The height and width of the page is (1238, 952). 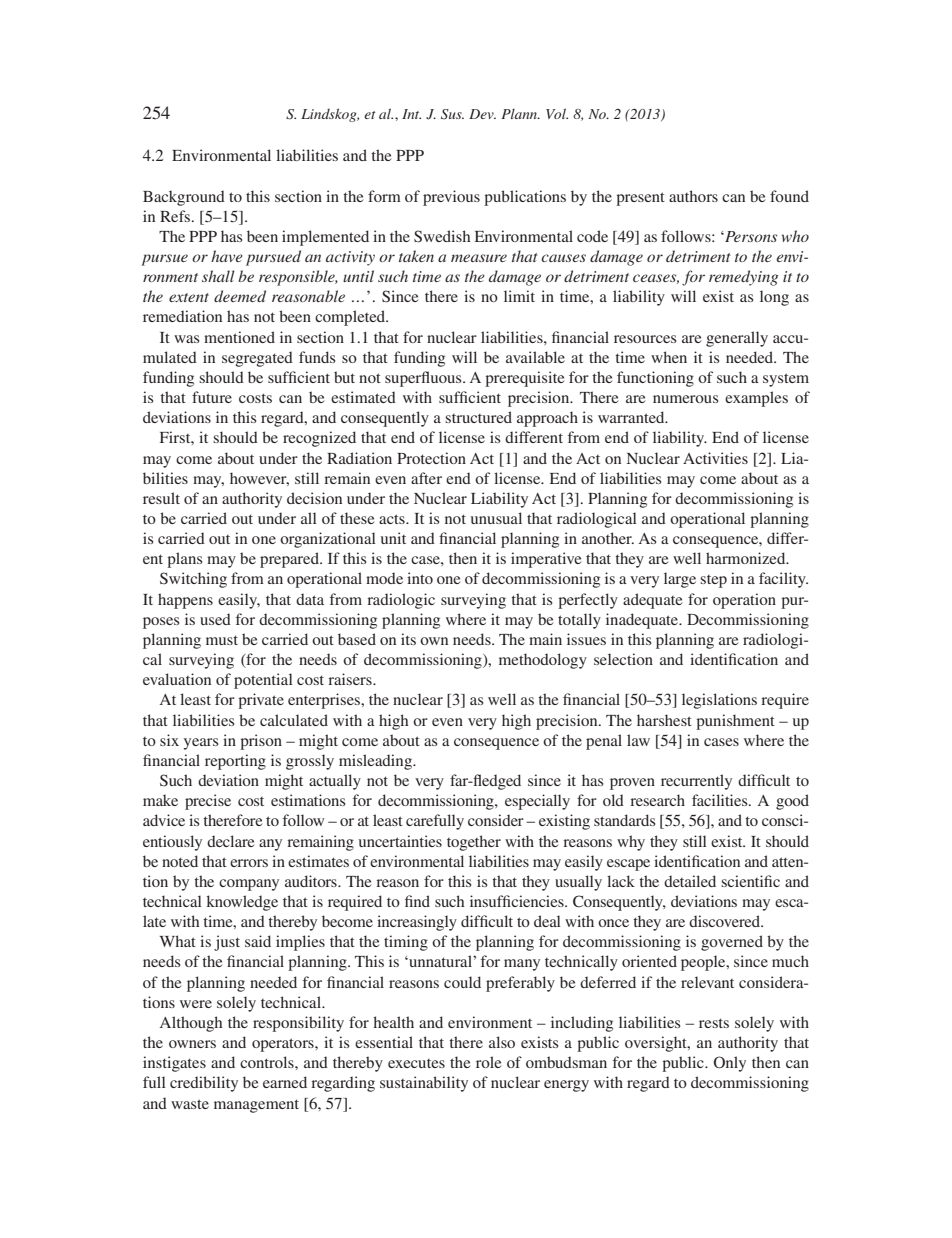 What do you see at coordinates (693, 196) in the page?
I see `authors` at bounding box center [693, 196].
